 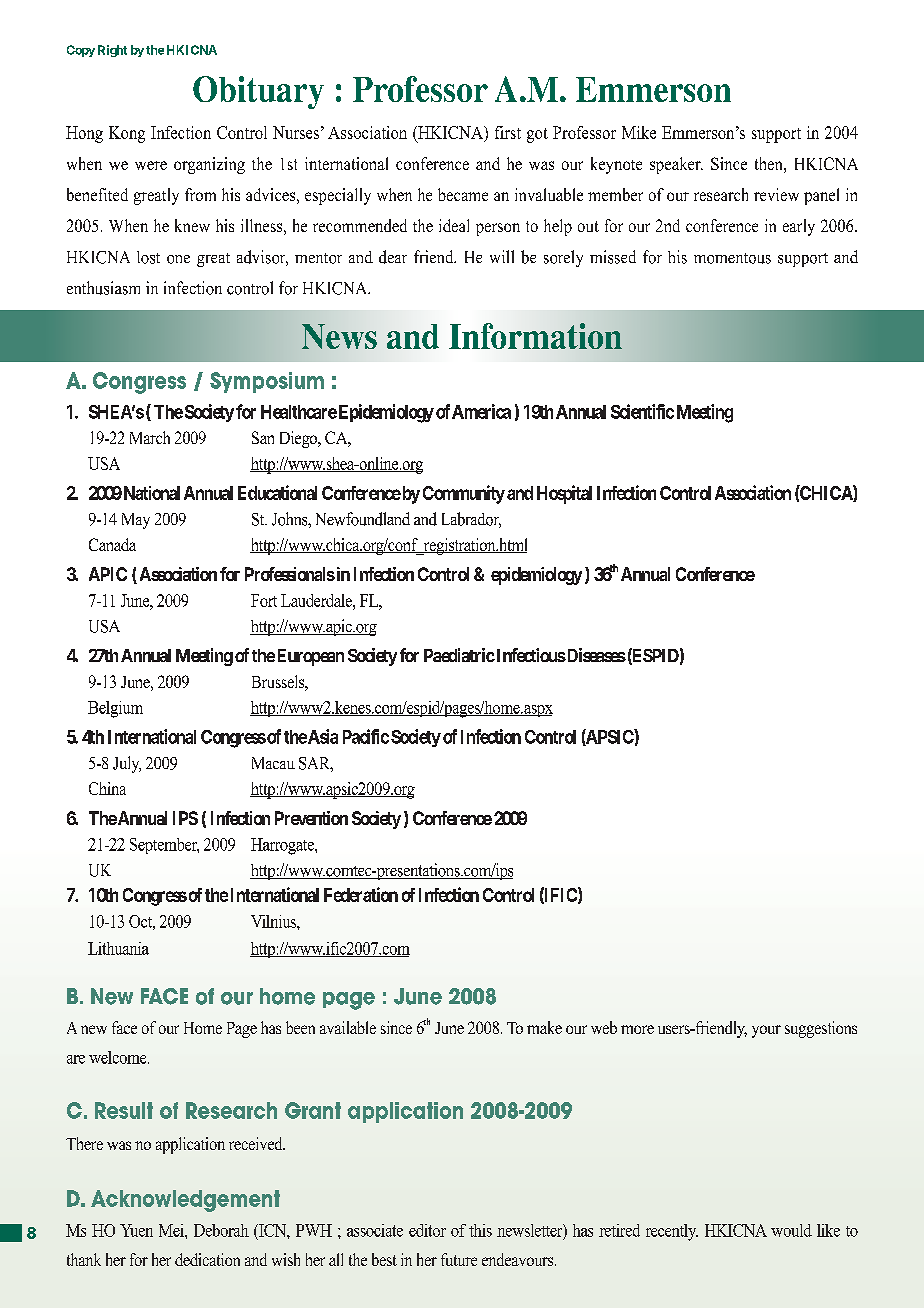 What do you see at coordinates (639, 132) in the screenshot?
I see `Mike` at bounding box center [639, 132].
